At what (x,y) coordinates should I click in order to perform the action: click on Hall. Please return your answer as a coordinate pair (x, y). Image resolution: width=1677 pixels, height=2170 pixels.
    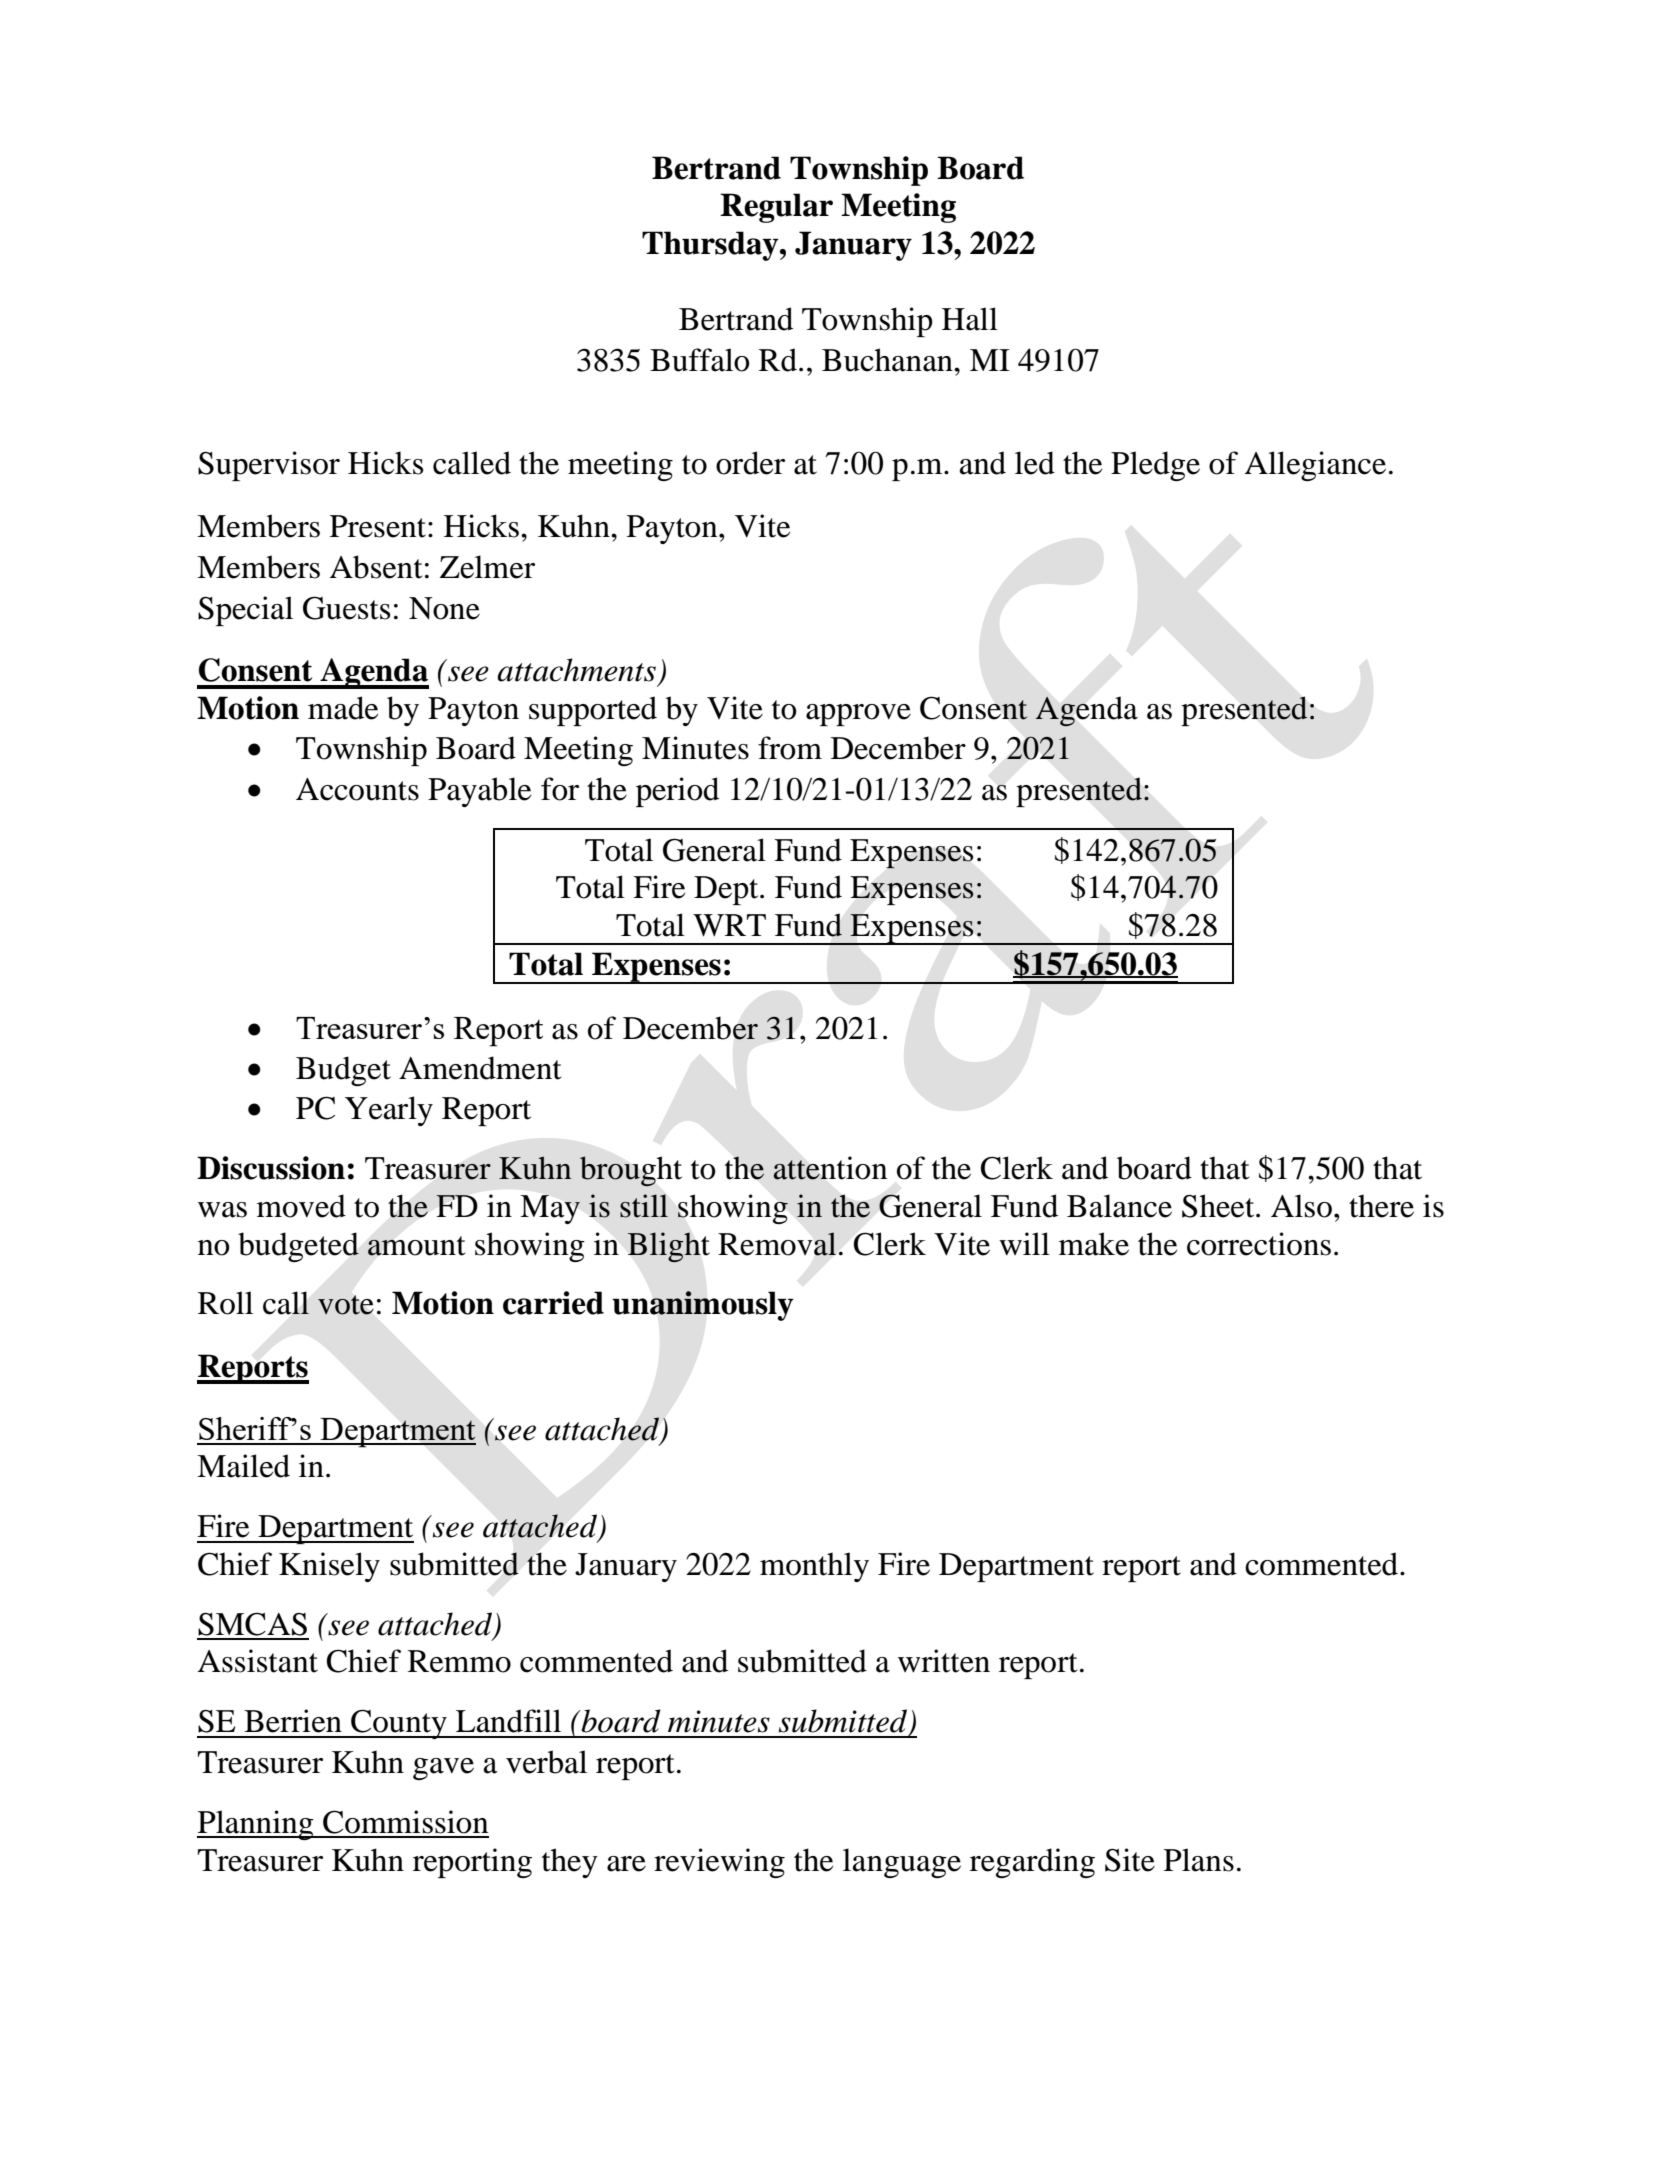
    Looking at the image, I should click on (970, 319).
